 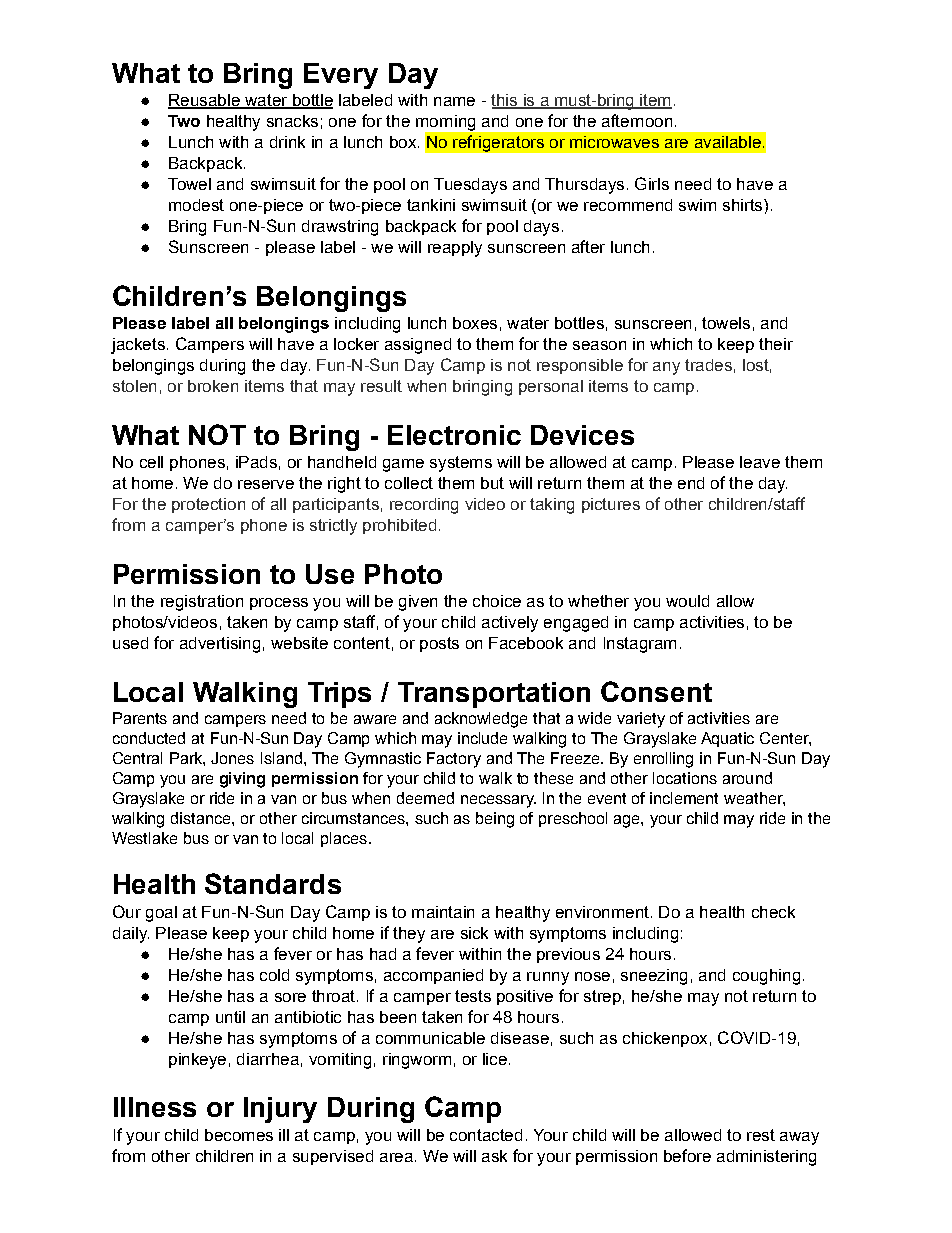 I want to click on maintain, so click(x=443, y=912).
